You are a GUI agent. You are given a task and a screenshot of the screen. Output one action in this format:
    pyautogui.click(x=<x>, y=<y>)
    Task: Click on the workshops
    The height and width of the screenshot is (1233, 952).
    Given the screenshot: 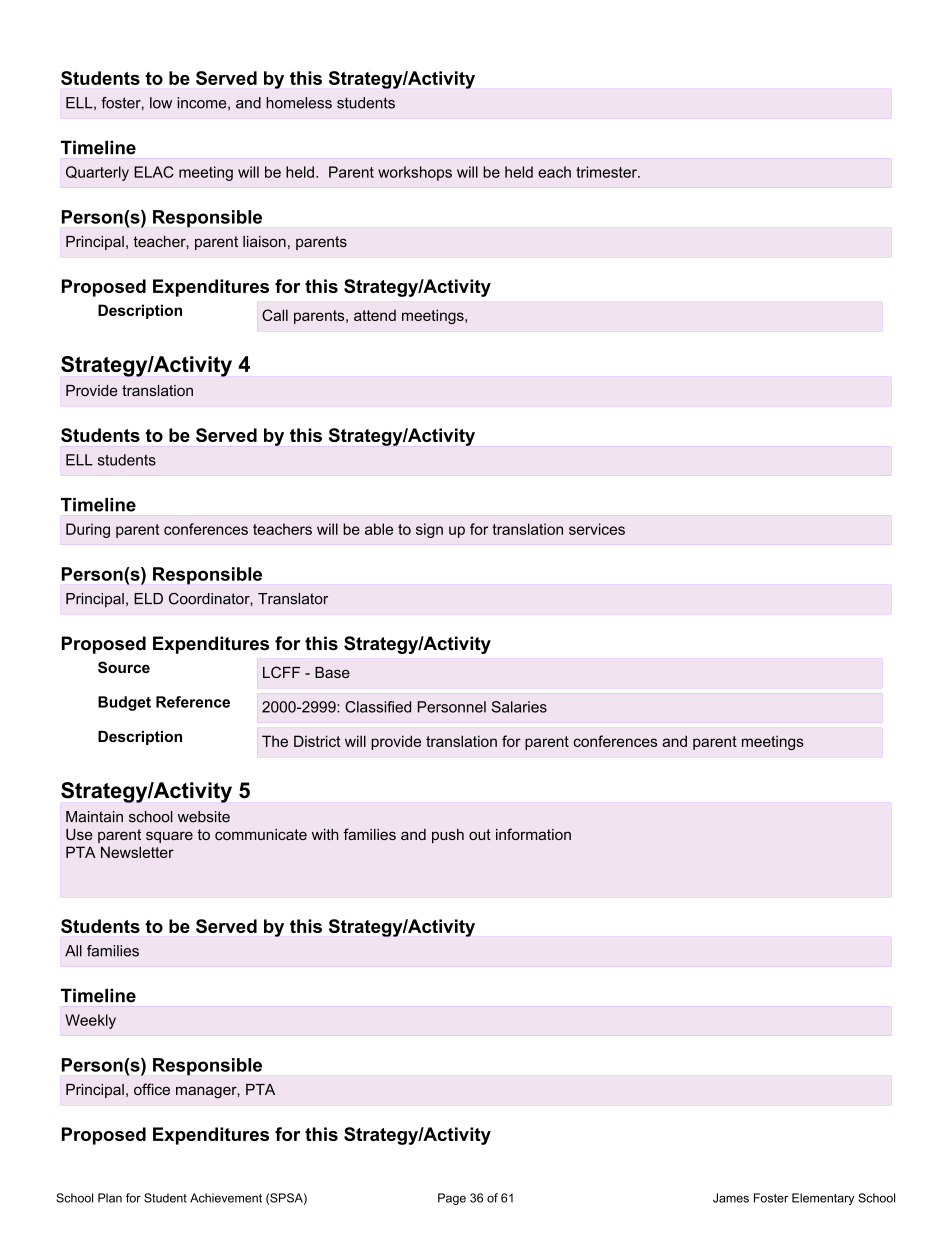 What is the action you would take?
    pyautogui.click(x=415, y=173)
